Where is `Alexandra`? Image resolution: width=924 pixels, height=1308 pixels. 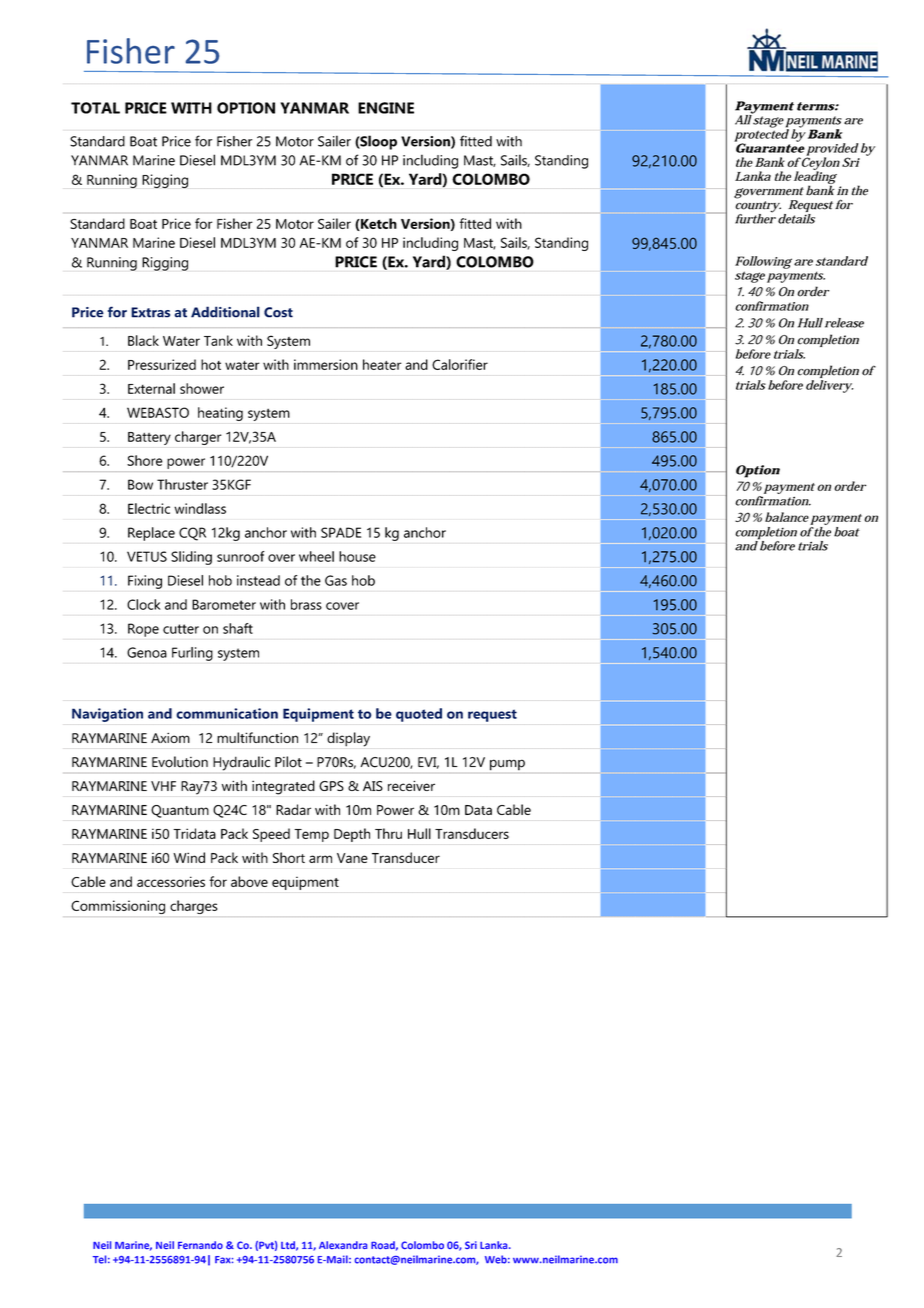 Alexandra is located at coordinates (343, 1245).
